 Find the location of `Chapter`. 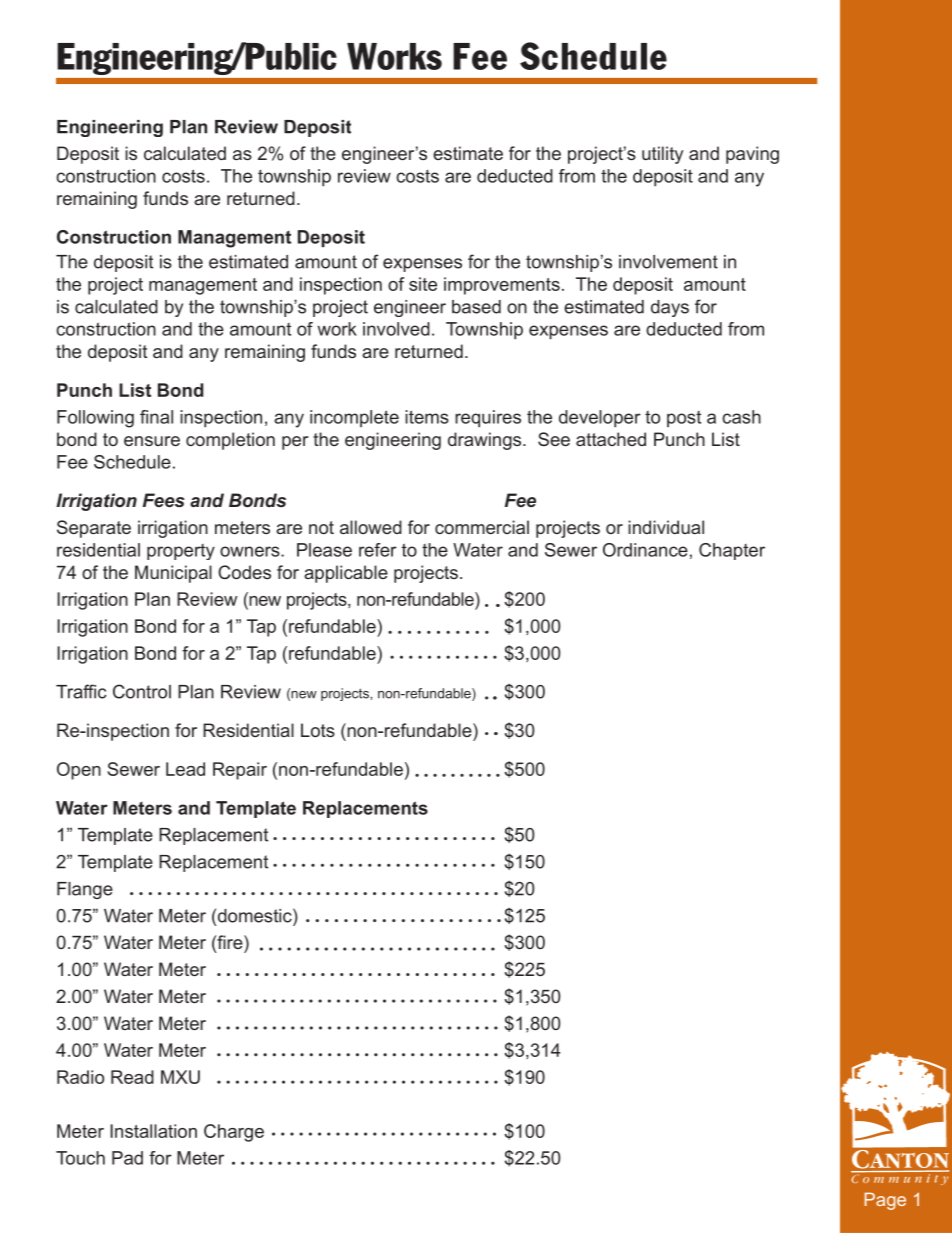

Chapter is located at coordinates (732, 551).
